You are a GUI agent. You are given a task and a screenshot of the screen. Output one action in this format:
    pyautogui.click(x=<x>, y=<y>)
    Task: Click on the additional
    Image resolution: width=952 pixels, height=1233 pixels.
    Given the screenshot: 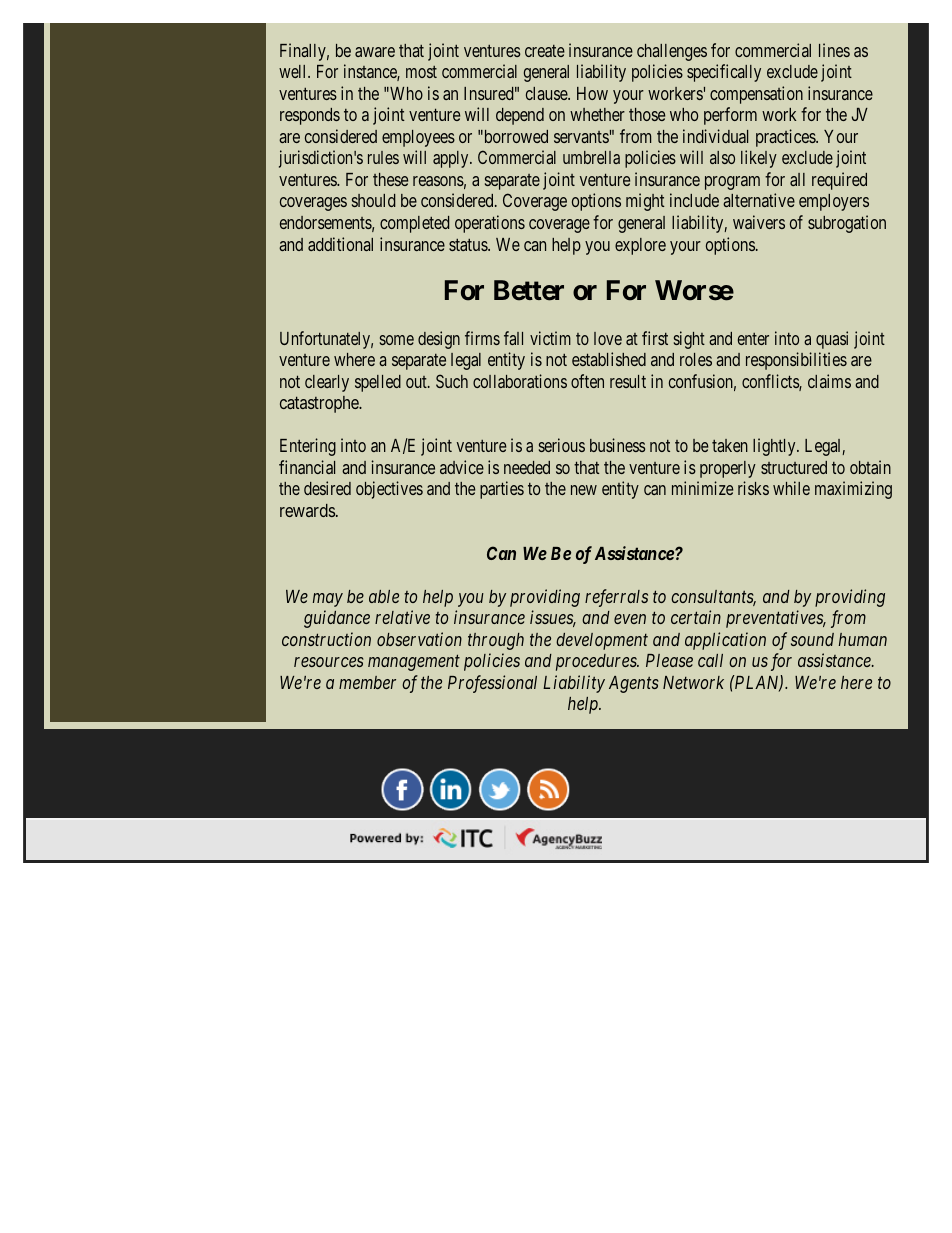 What is the action you would take?
    pyautogui.click(x=340, y=244)
